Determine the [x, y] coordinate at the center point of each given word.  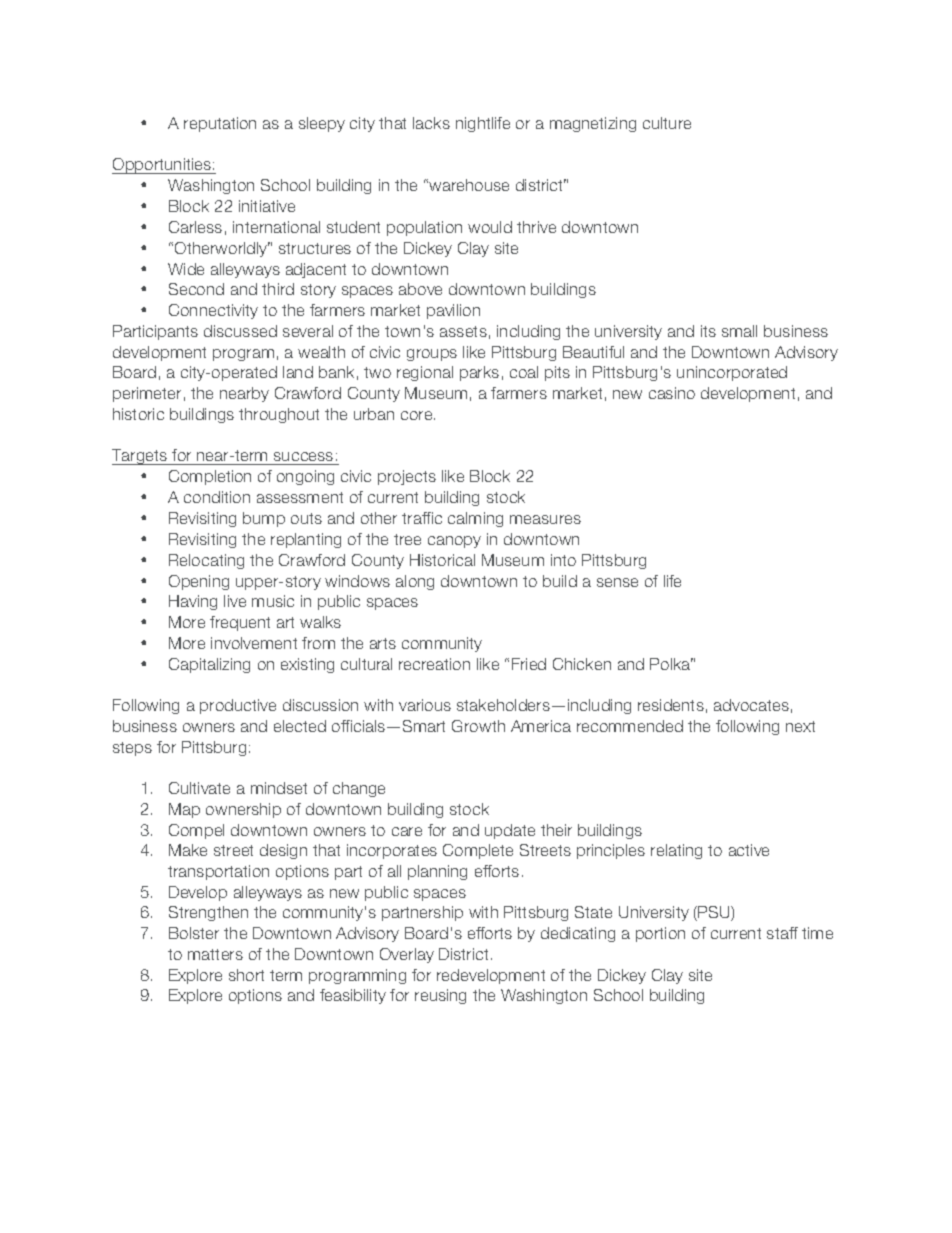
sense [617, 582]
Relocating [206, 561]
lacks [431, 123]
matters [215, 954]
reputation [220, 124]
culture [667, 123]
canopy [454, 542]
